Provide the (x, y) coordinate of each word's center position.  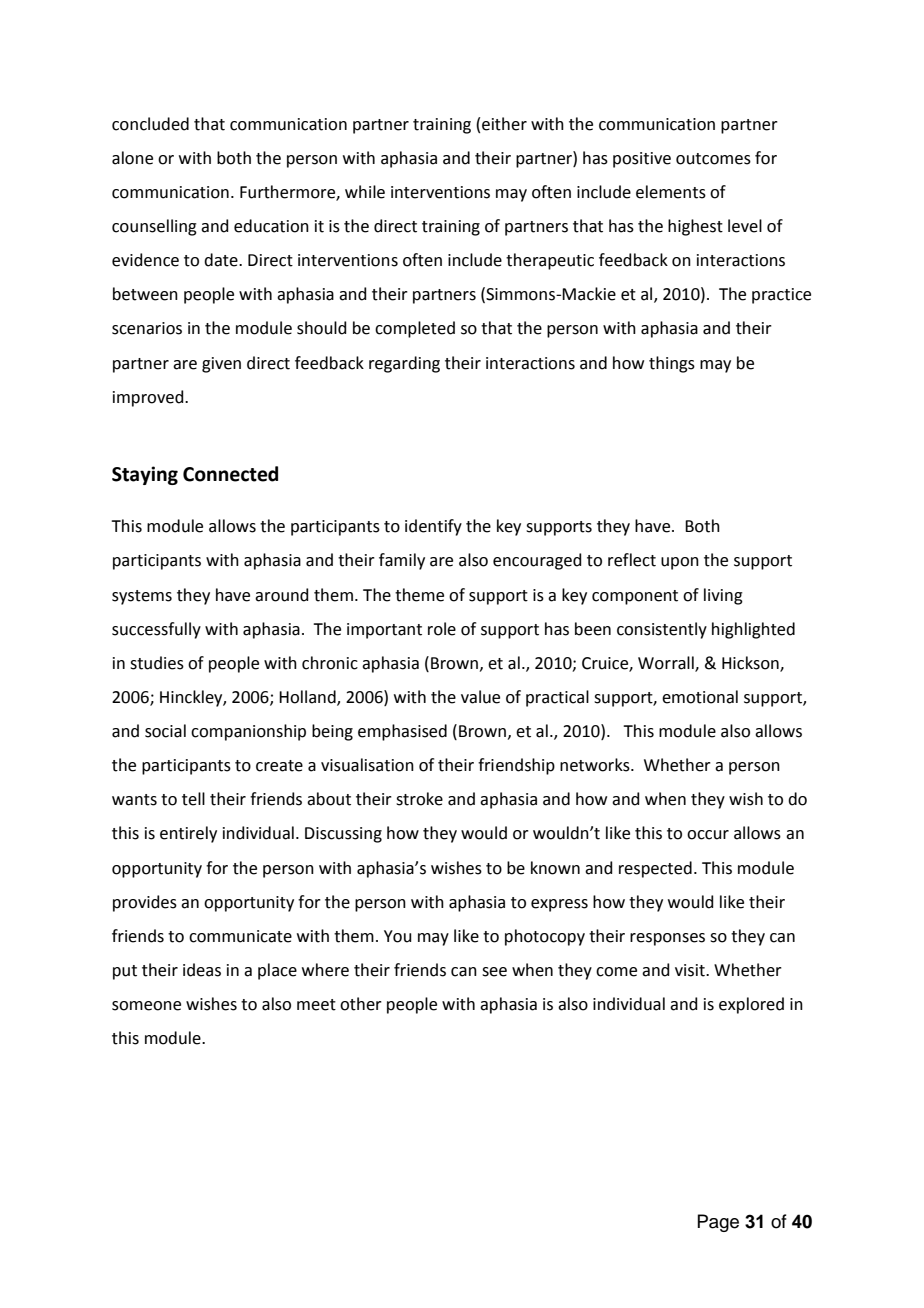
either (504, 124)
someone (146, 1006)
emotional (700, 697)
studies (157, 663)
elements (671, 192)
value (480, 697)
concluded (150, 124)
